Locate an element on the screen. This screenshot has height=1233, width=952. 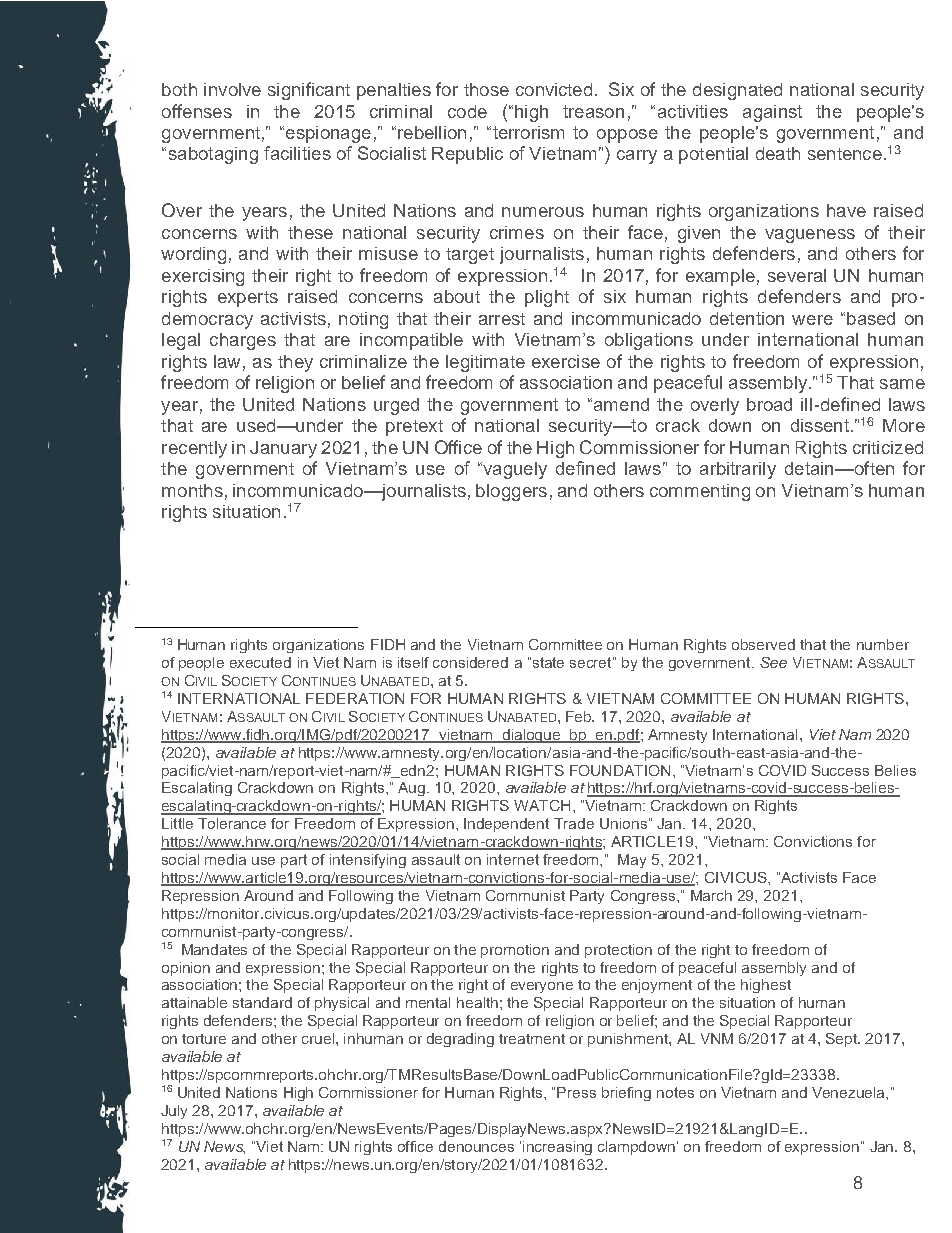
exercise is located at coordinates (566, 361).
